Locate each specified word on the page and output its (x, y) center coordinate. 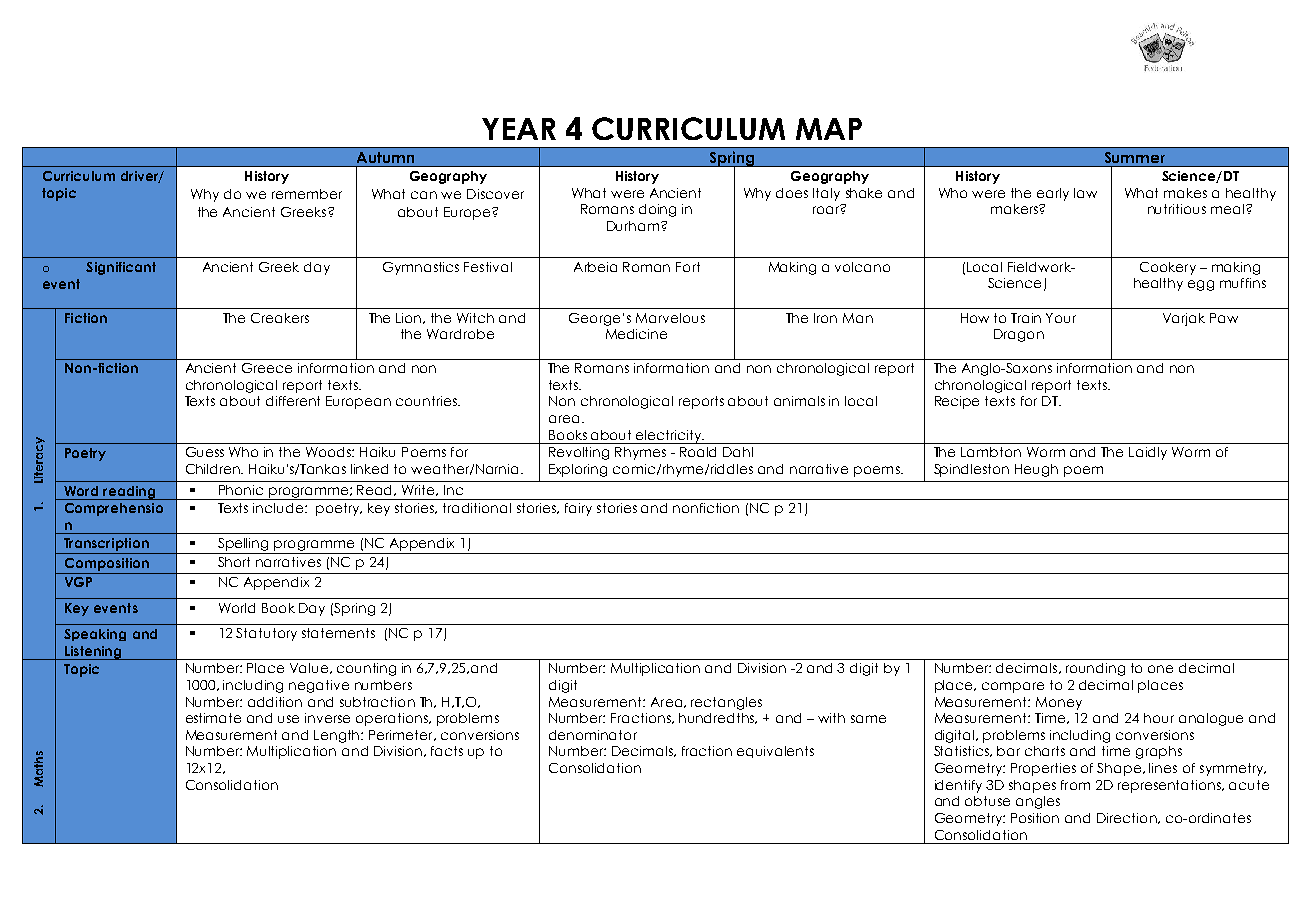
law (1085, 193)
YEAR (519, 129)
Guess (205, 452)
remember (307, 194)
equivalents (775, 752)
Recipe (957, 402)
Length (338, 736)
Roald (698, 452)
